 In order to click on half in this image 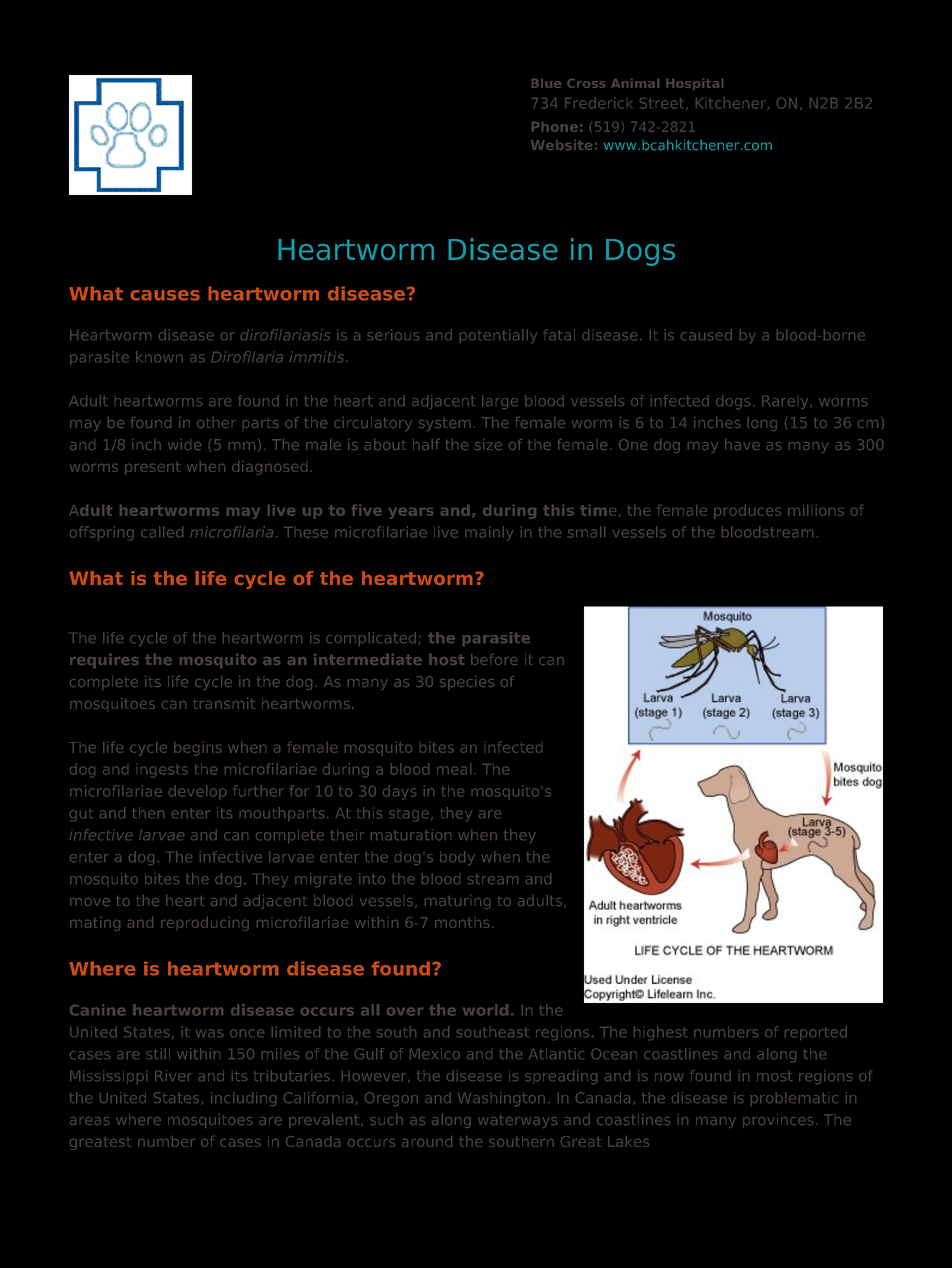, I will do `click(426, 444)`.
